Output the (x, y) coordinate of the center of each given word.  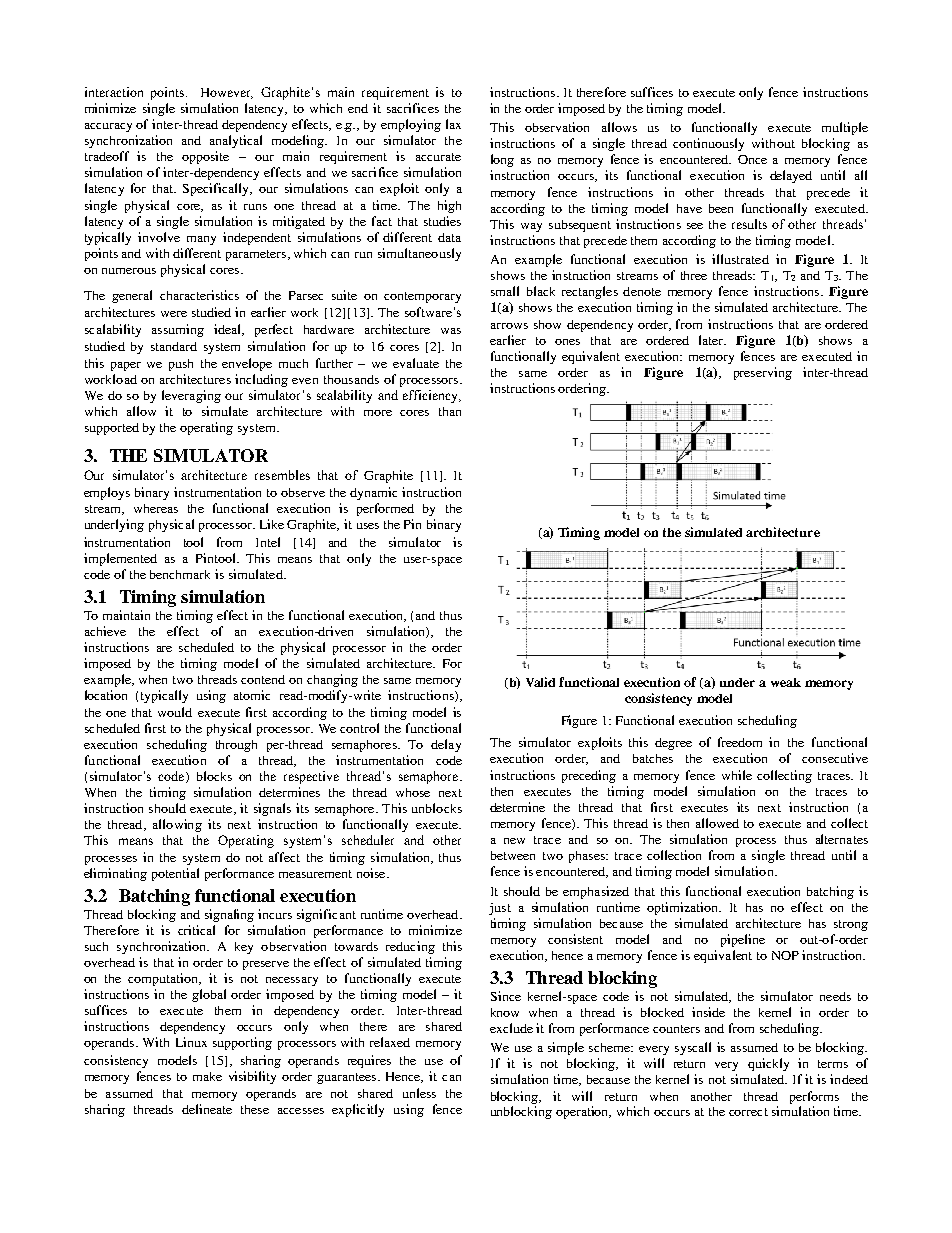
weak (786, 682)
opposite (205, 157)
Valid (540, 682)
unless (419, 1093)
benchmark (180, 574)
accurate (438, 157)
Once (752, 159)
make (207, 1076)
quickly (768, 1064)
